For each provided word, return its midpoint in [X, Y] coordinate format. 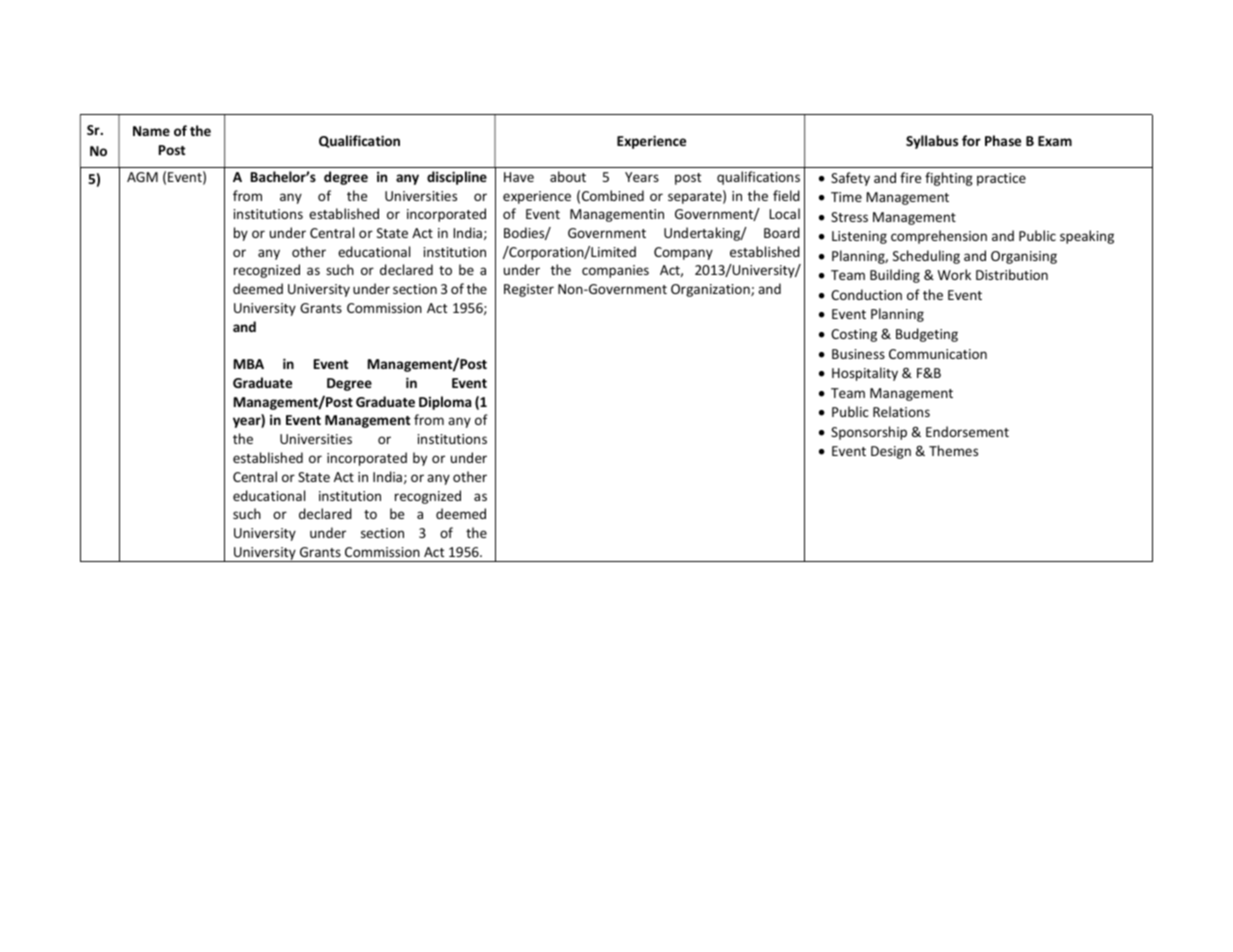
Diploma [445, 403]
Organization [711, 290]
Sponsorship [869, 433]
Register [529, 290]
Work [954, 274]
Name [151, 131]
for [971, 140]
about [568, 176]
